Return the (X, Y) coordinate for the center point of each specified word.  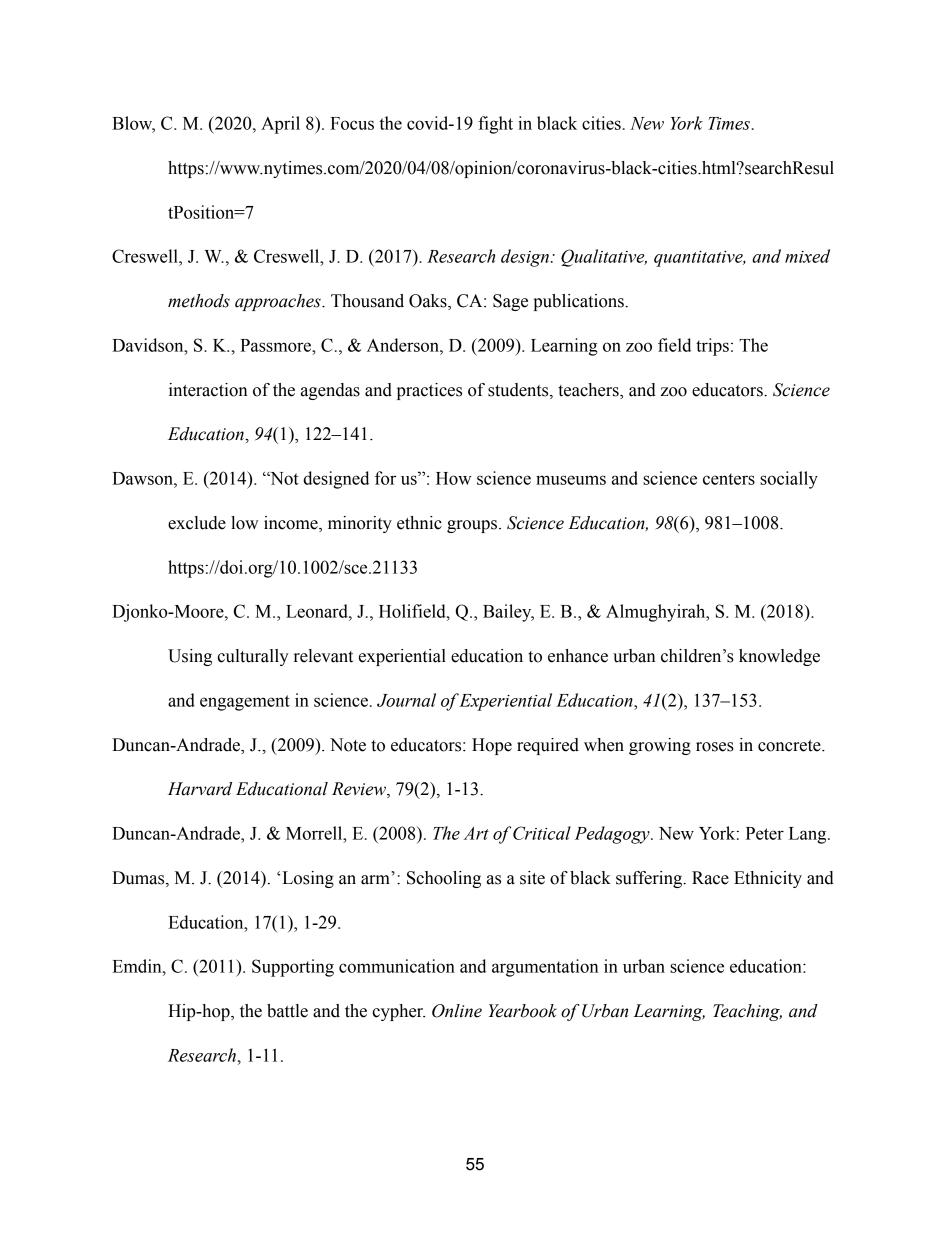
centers (729, 479)
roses (715, 747)
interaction (208, 390)
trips (712, 347)
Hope (492, 746)
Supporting (293, 968)
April (280, 125)
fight (495, 125)
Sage (510, 302)
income (292, 524)
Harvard (200, 789)
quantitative (699, 259)
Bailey (508, 613)
